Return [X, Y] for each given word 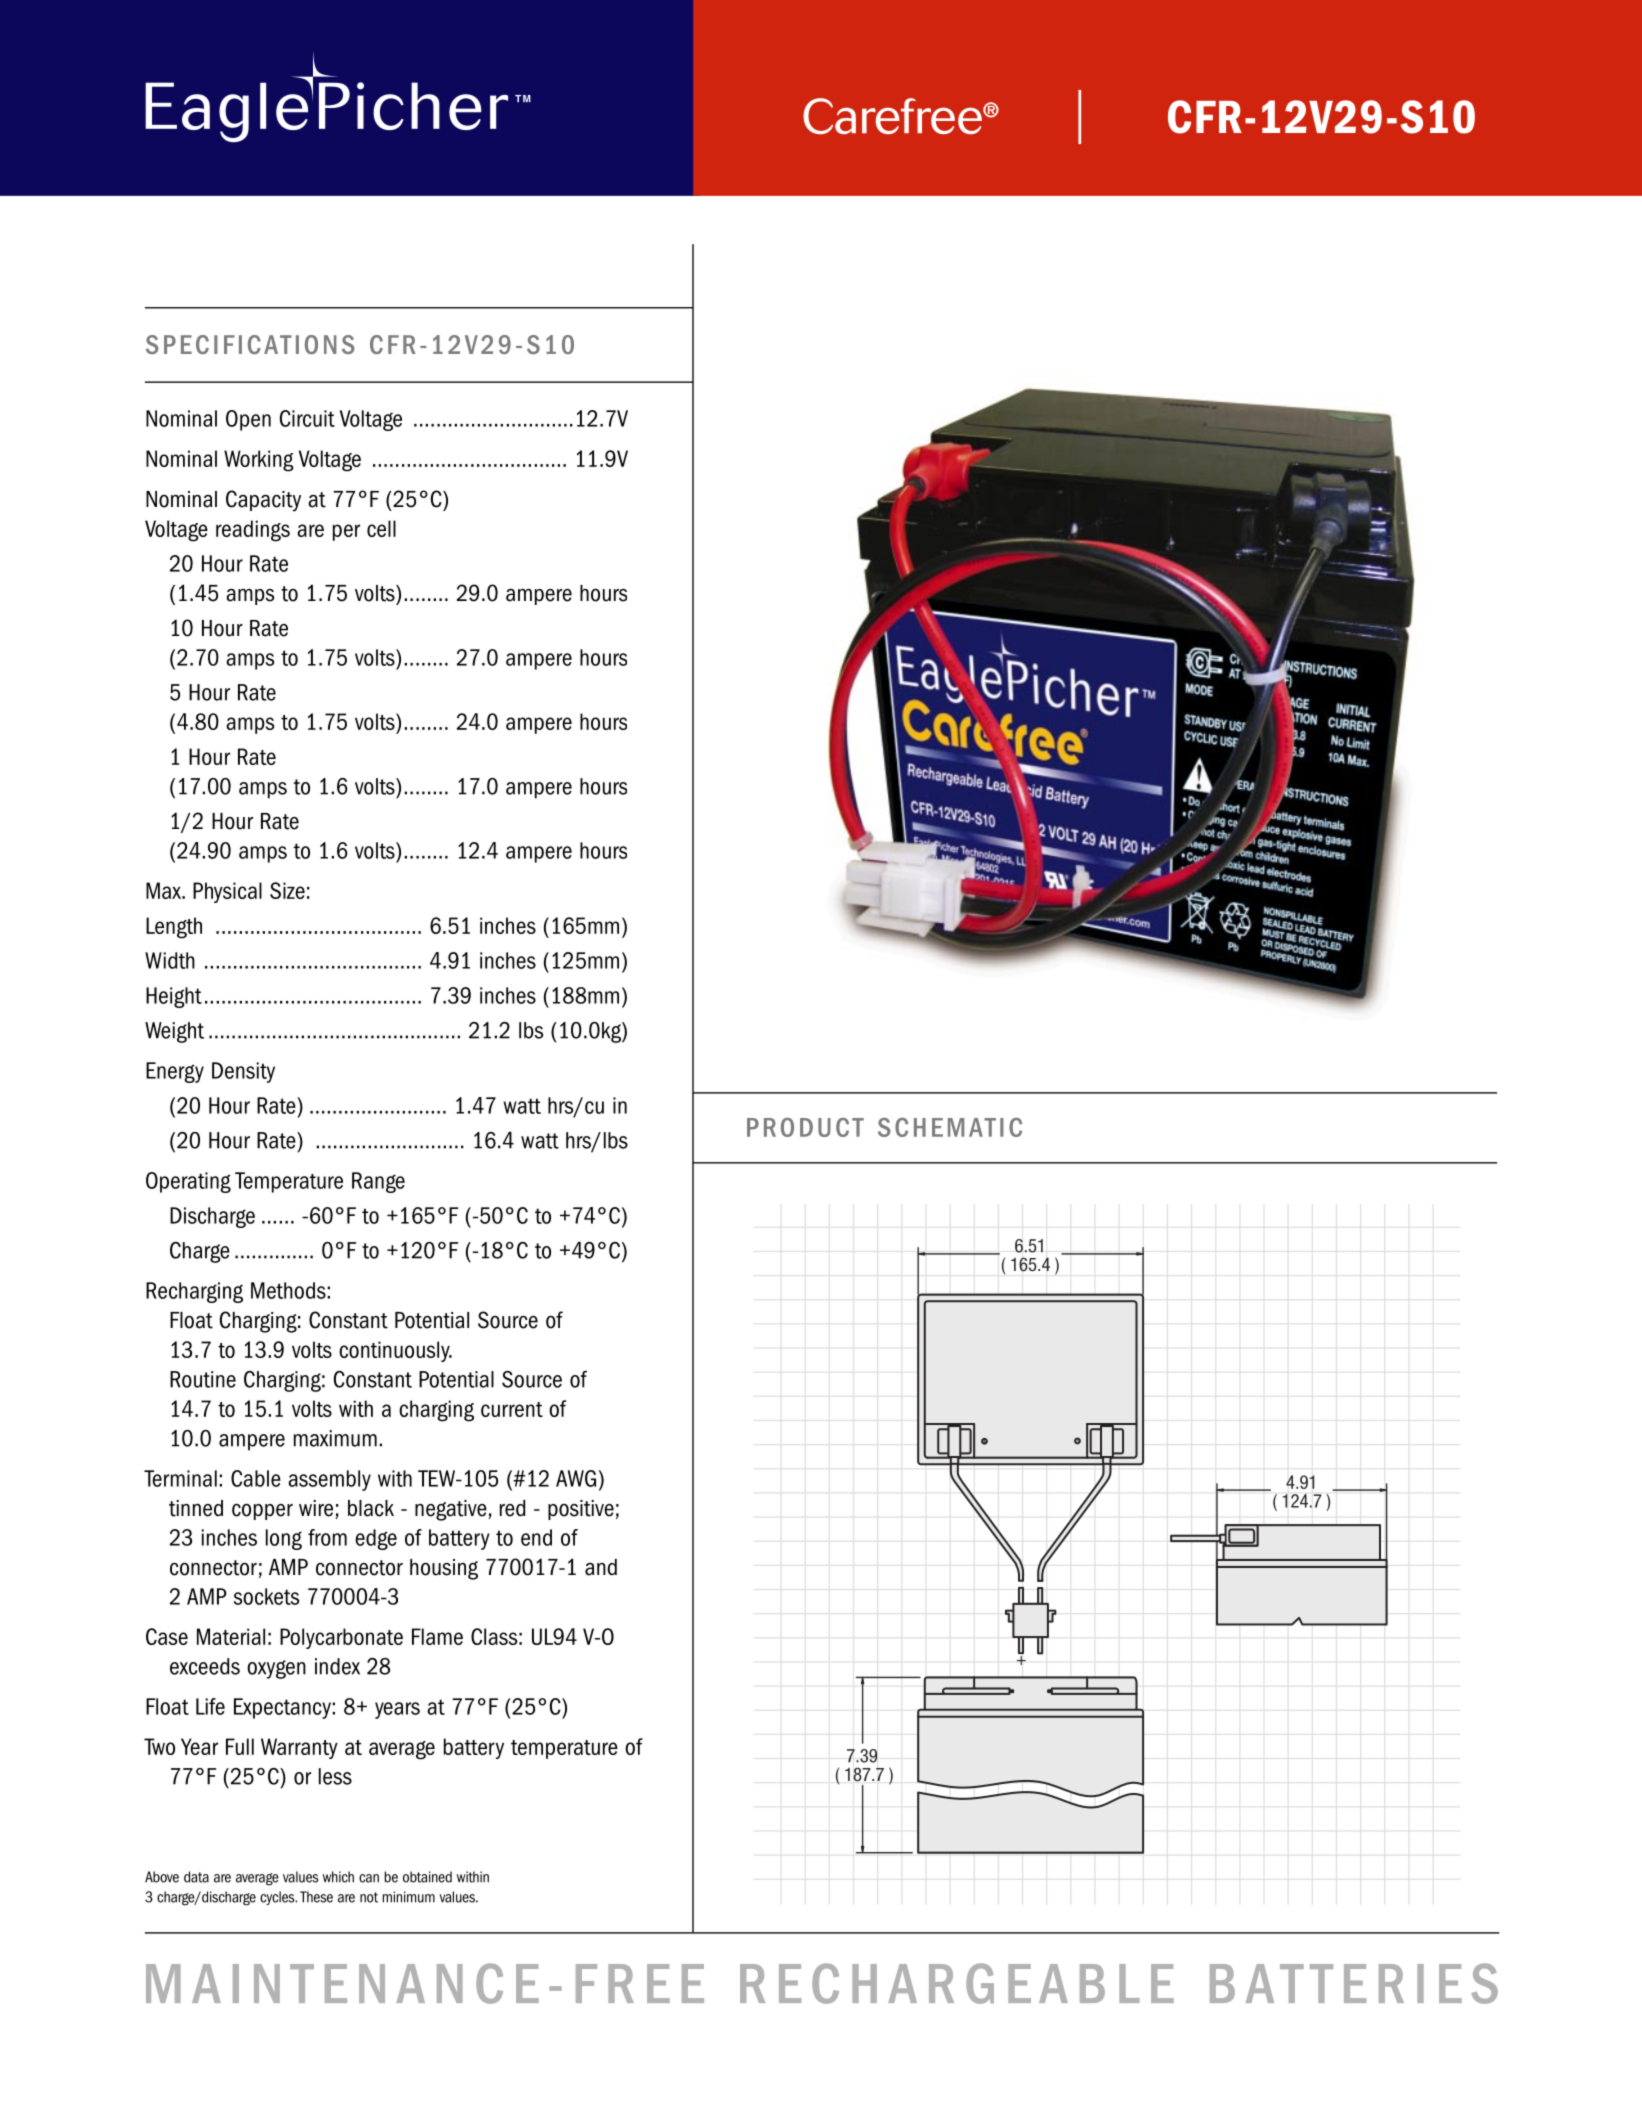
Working [259, 461]
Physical [227, 892]
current [512, 1409]
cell [381, 528]
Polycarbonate [341, 1638]
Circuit [307, 418]
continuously [395, 1351]
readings [253, 531]
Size [287, 890]
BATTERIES [1354, 1983]
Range [378, 1182]
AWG [576, 1478]
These [316, 1897]
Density [243, 1072]
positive [581, 1510]
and [601, 1567]
